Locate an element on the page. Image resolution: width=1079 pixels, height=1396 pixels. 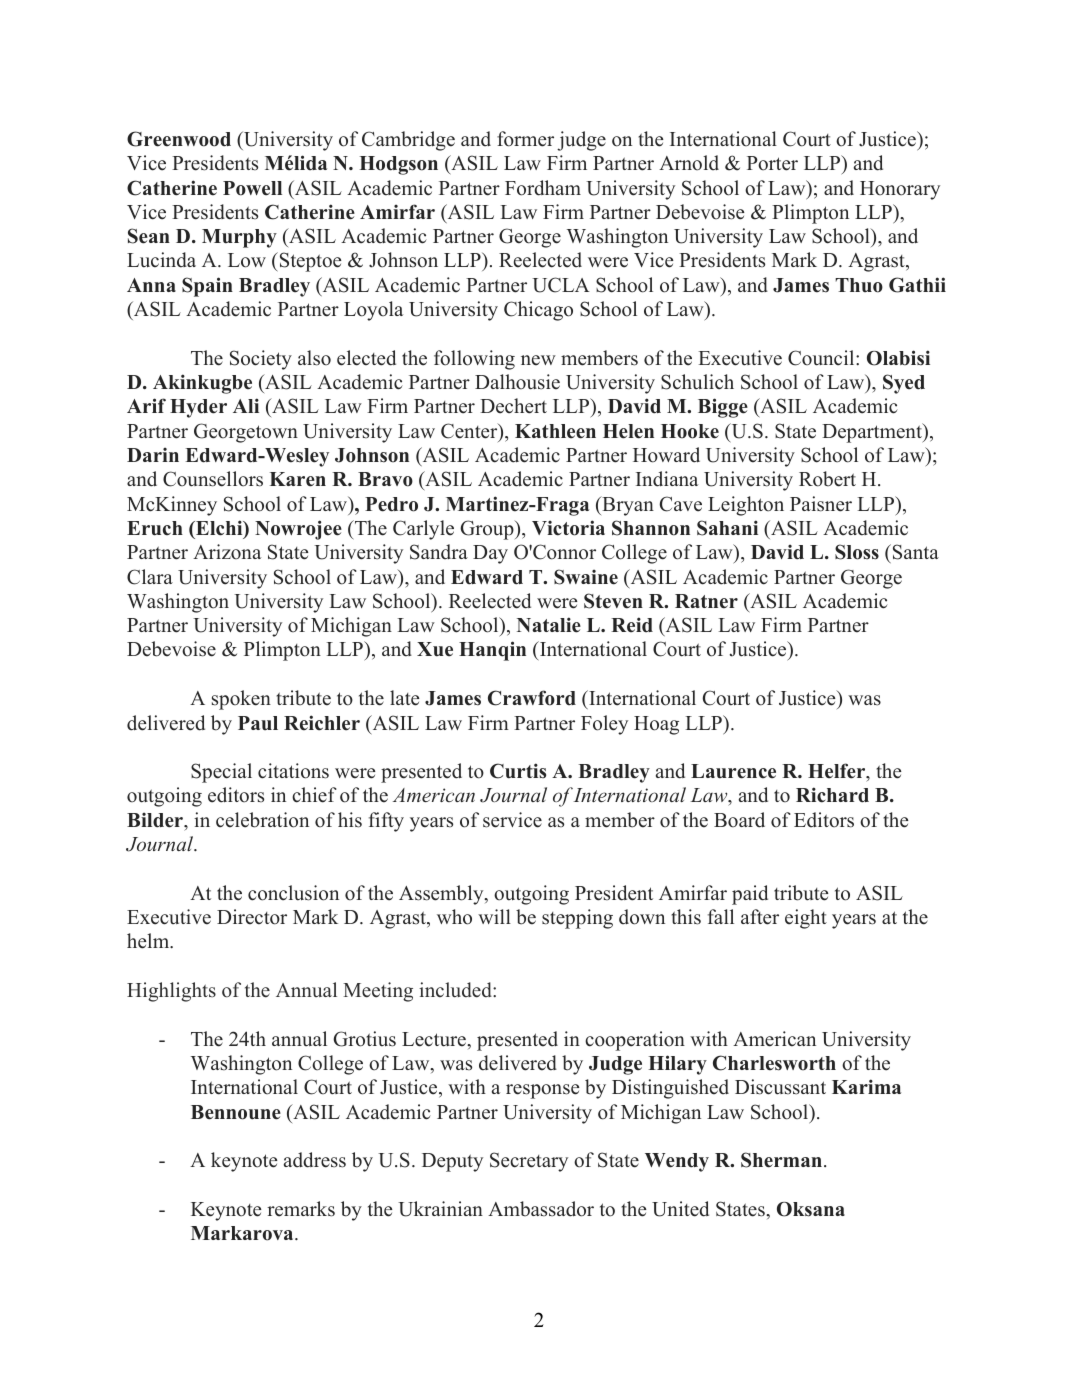
Sherman is located at coordinates (783, 1160).
